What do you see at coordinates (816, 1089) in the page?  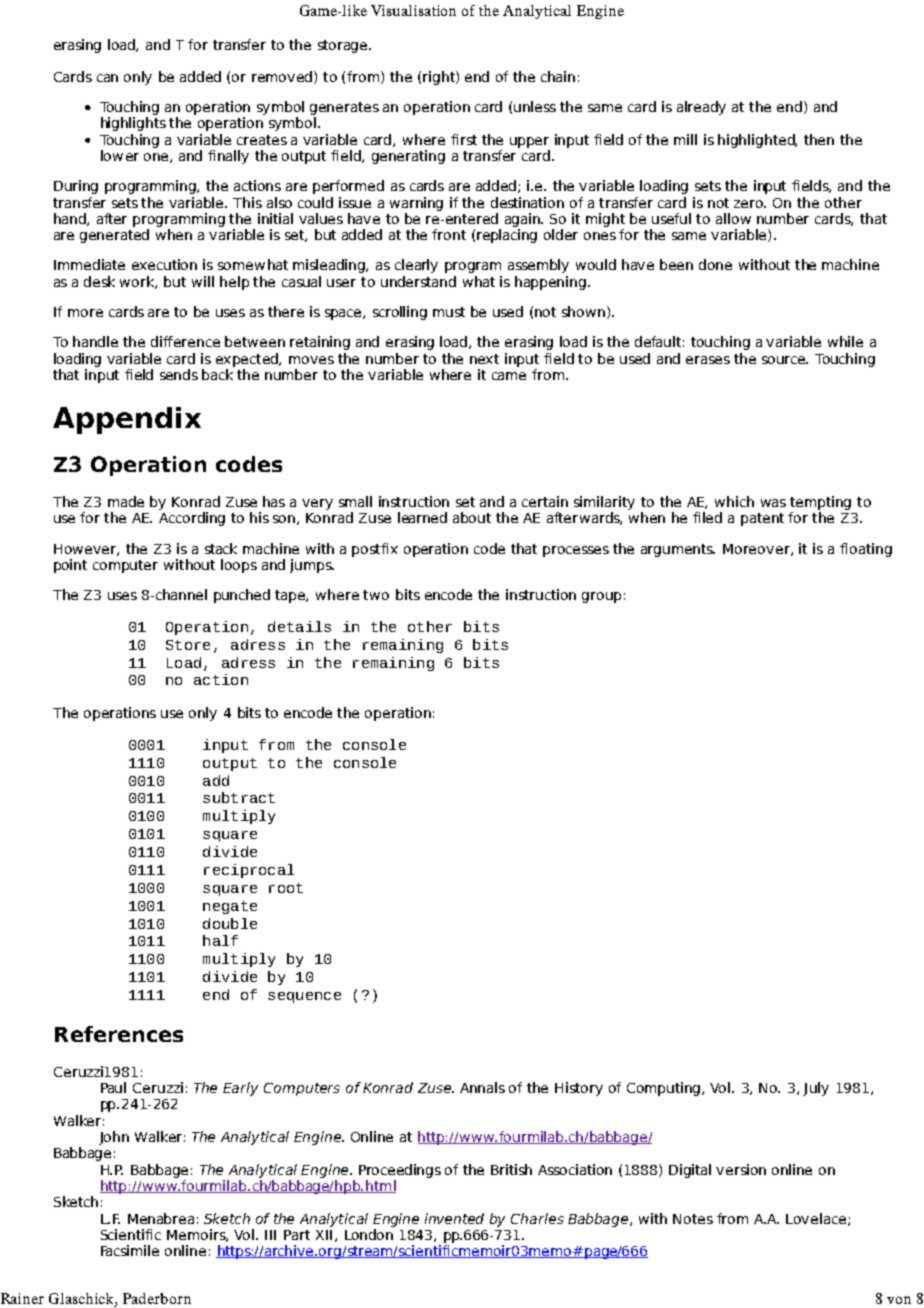 I see `July` at bounding box center [816, 1089].
